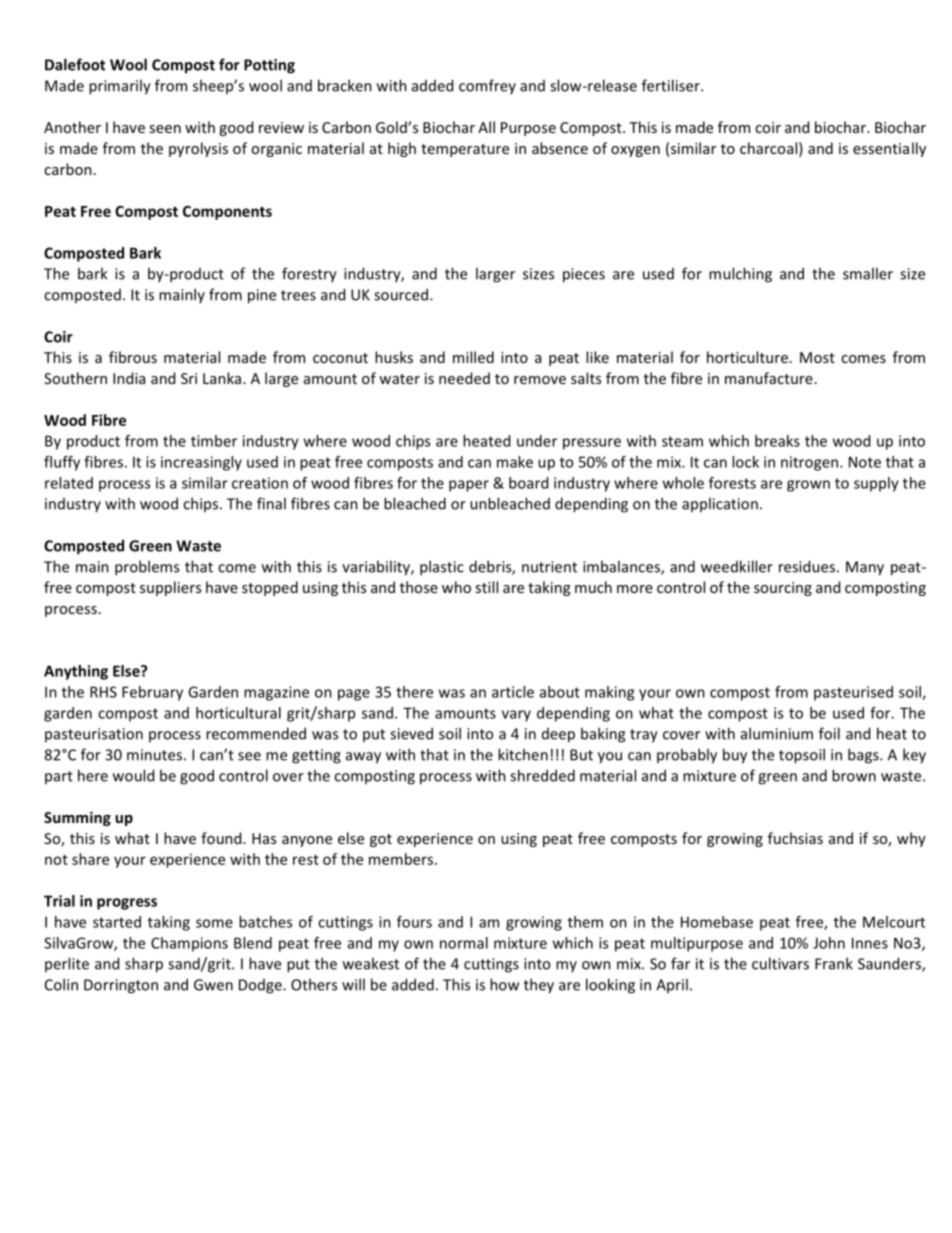  Describe the element at coordinates (133, 357) in the screenshot. I see `fibrous` at that location.
